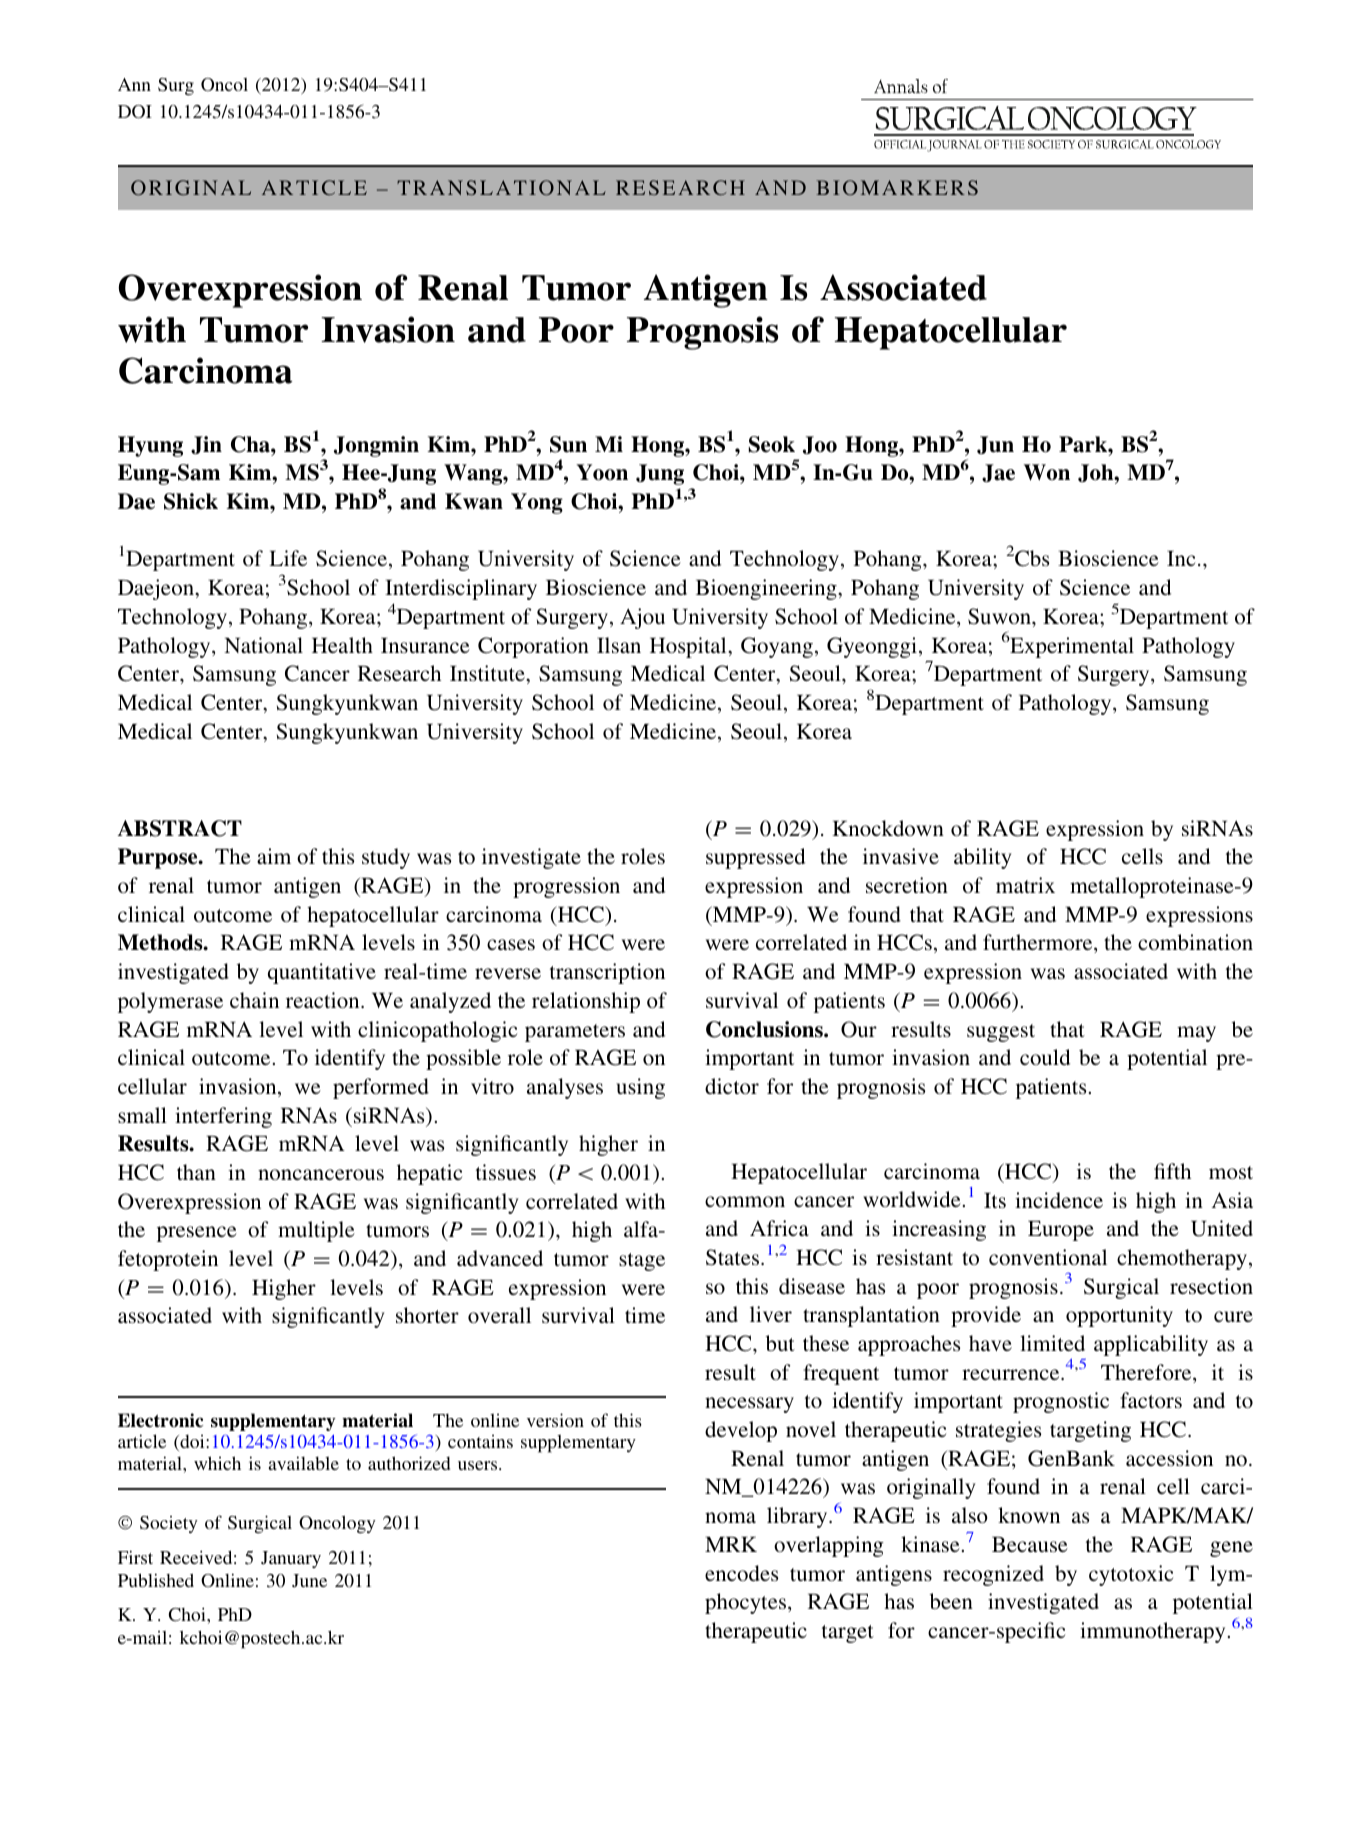  Describe the element at coordinates (1131, 1575) in the screenshot. I see `cytotoxic` at that location.
